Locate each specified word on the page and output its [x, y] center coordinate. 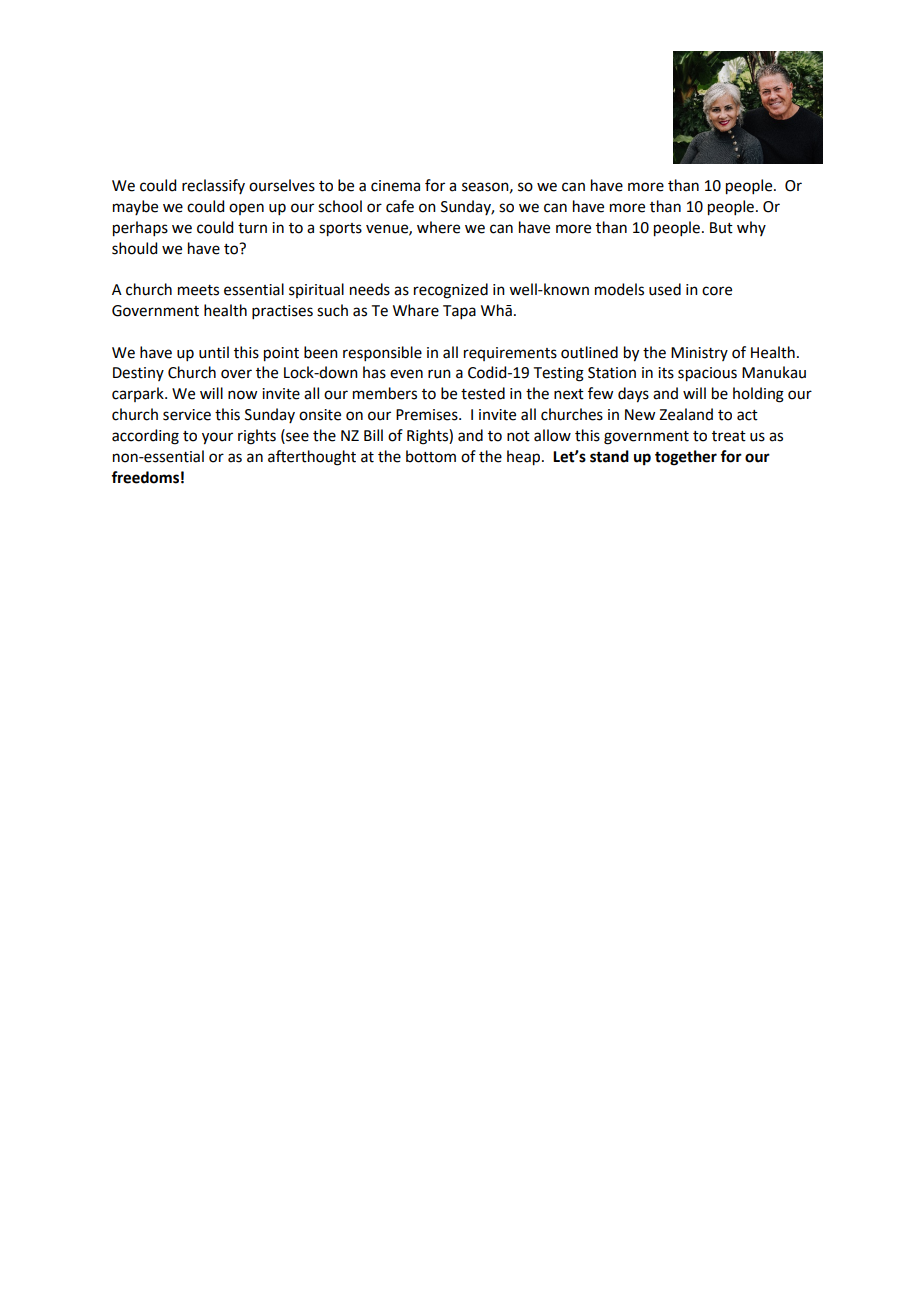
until [214, 352]
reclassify [213, 186]
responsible [382, 353]
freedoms [145, 477]
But [721, 228]
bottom [431, 456]
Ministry [699, 354]
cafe [400, 206]
